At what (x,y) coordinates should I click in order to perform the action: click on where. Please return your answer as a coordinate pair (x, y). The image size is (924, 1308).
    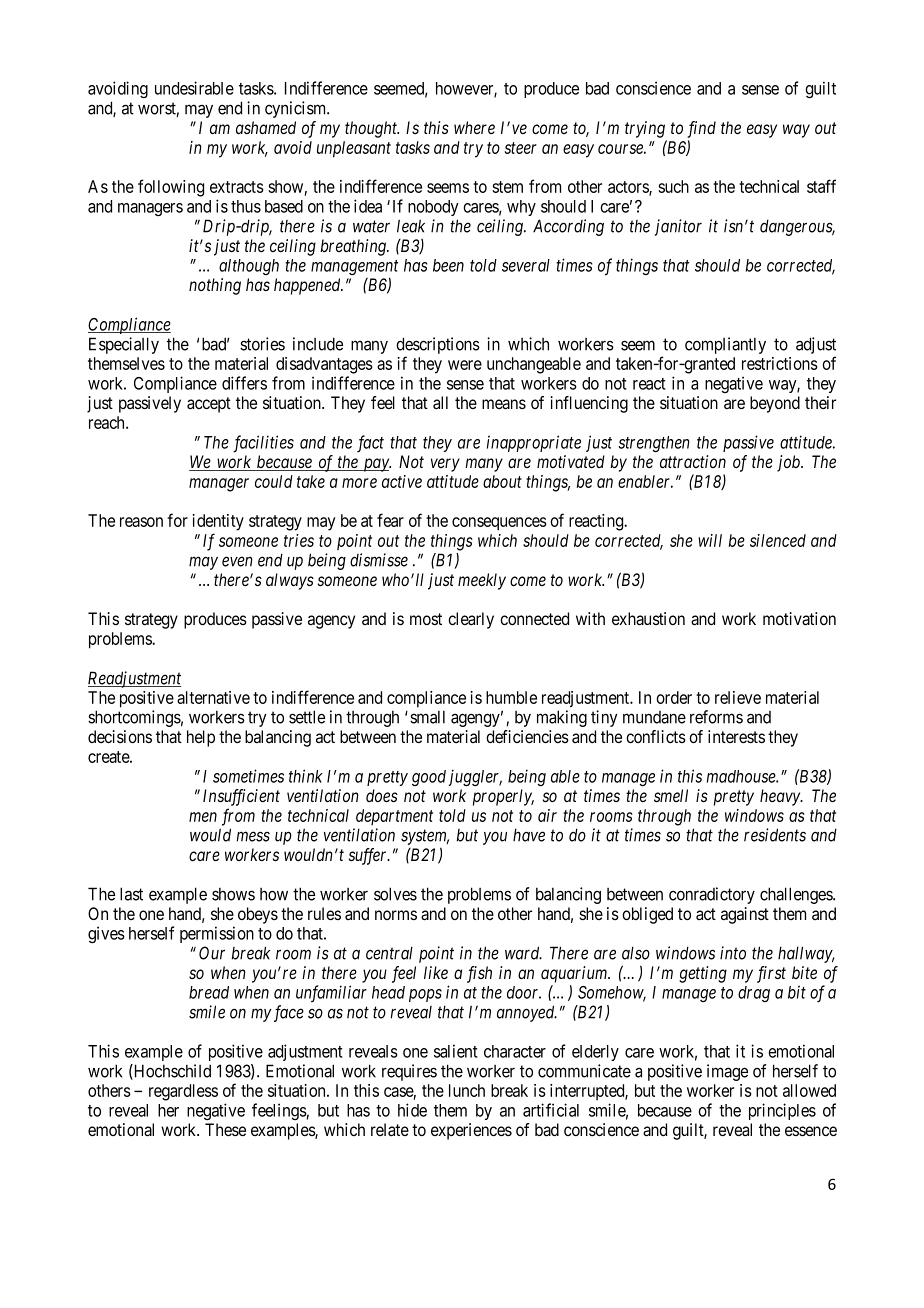
    Looking at the image, I should click on (474, 127).
